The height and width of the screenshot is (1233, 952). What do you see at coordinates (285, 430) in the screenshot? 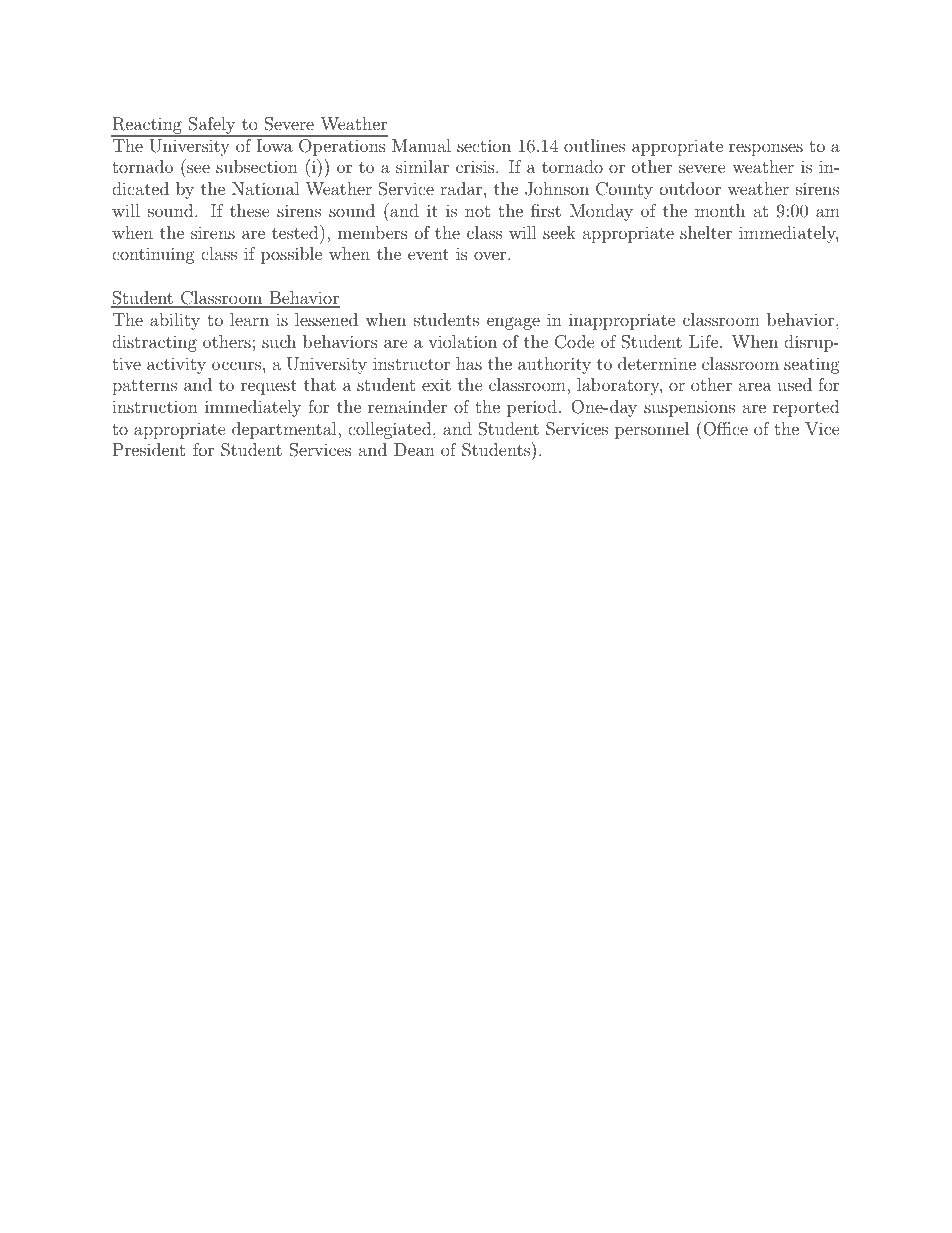
I see `departmental` at bounding box center [285, 430].
